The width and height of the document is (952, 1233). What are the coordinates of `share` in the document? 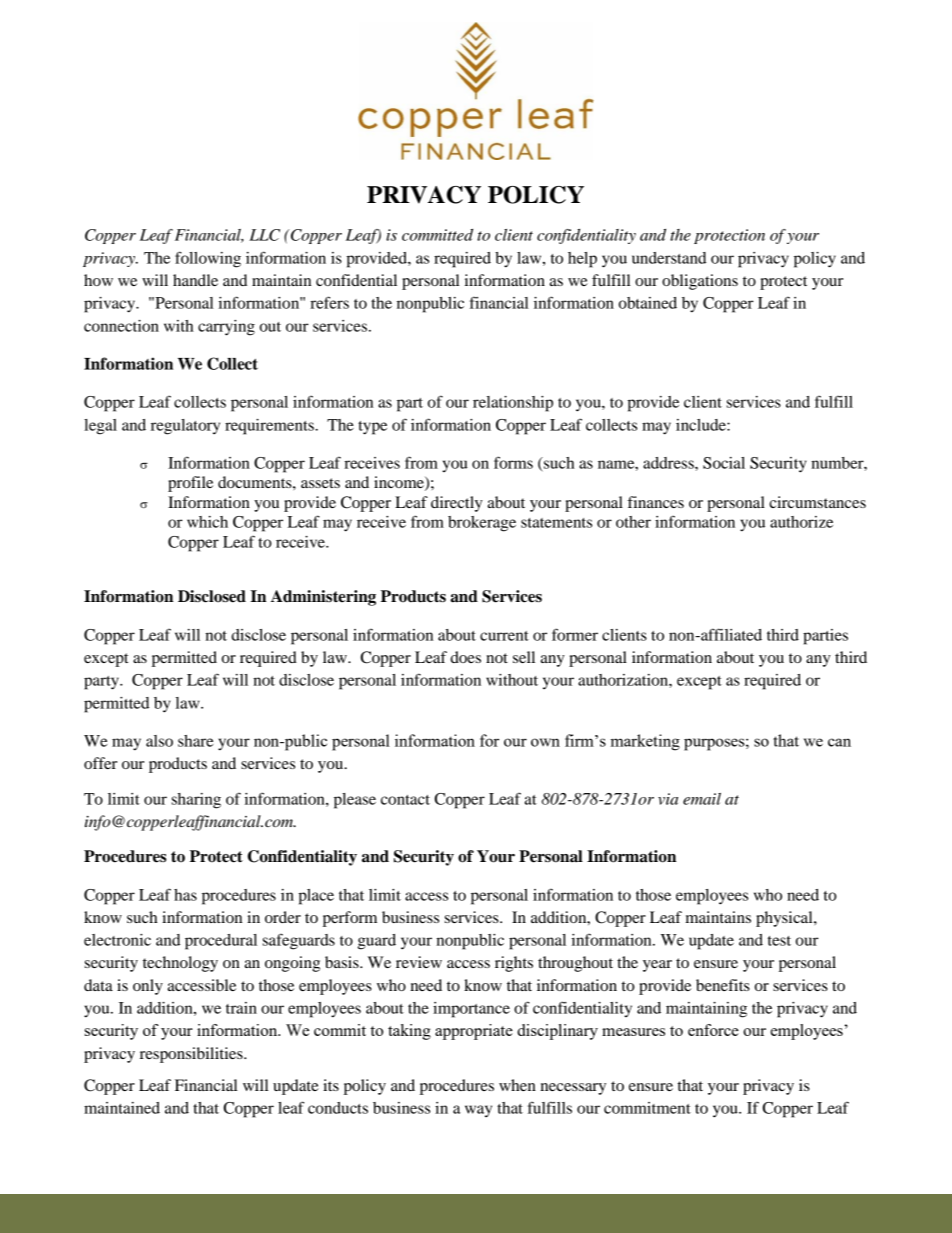 It's located at (195, 741).
